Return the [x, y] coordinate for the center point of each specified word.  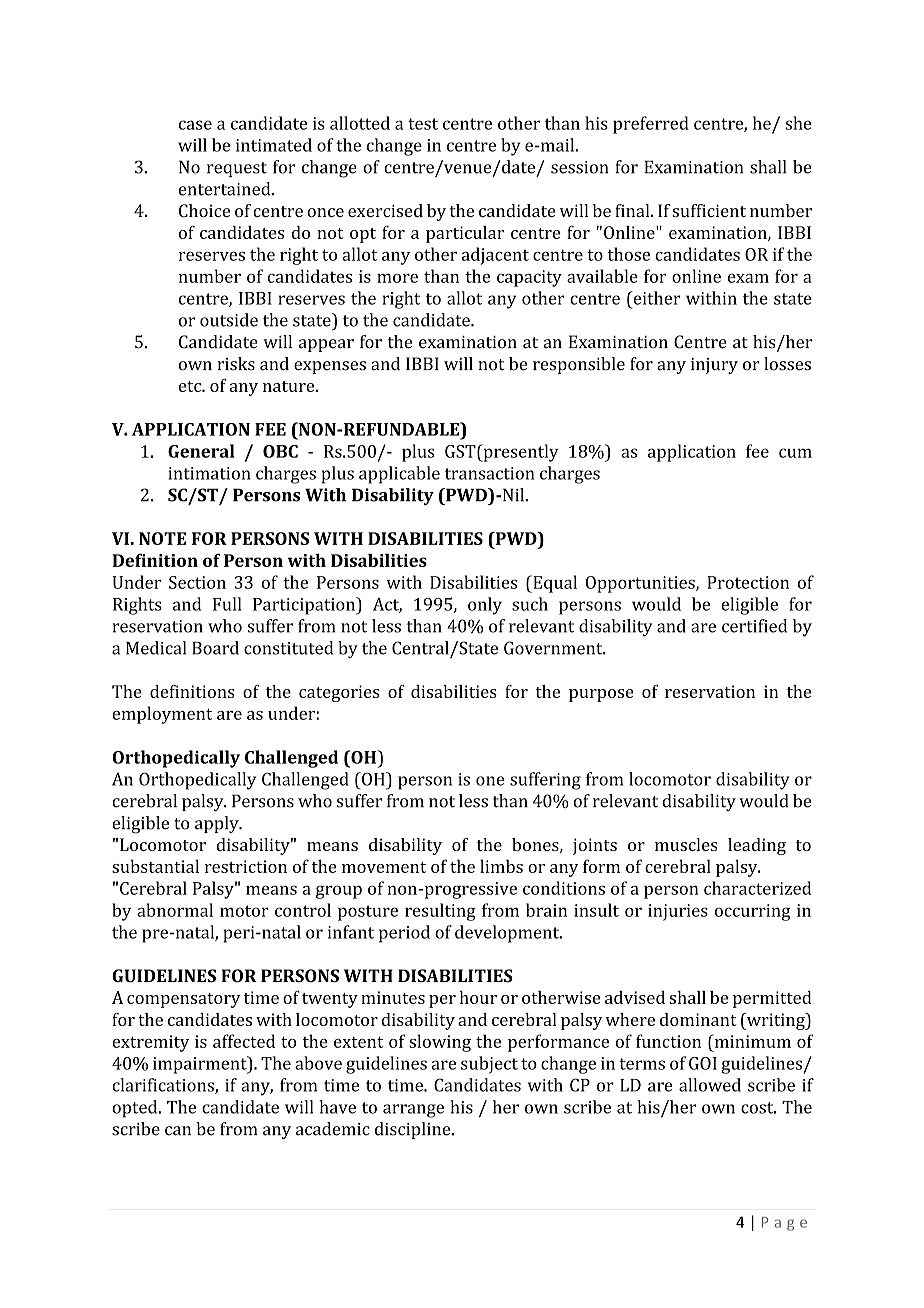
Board [215, 648]
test [423, 124]
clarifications [164, 1086]
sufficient [709, 210]
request [237, 169]
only [485, 606]
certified [754, 626]
